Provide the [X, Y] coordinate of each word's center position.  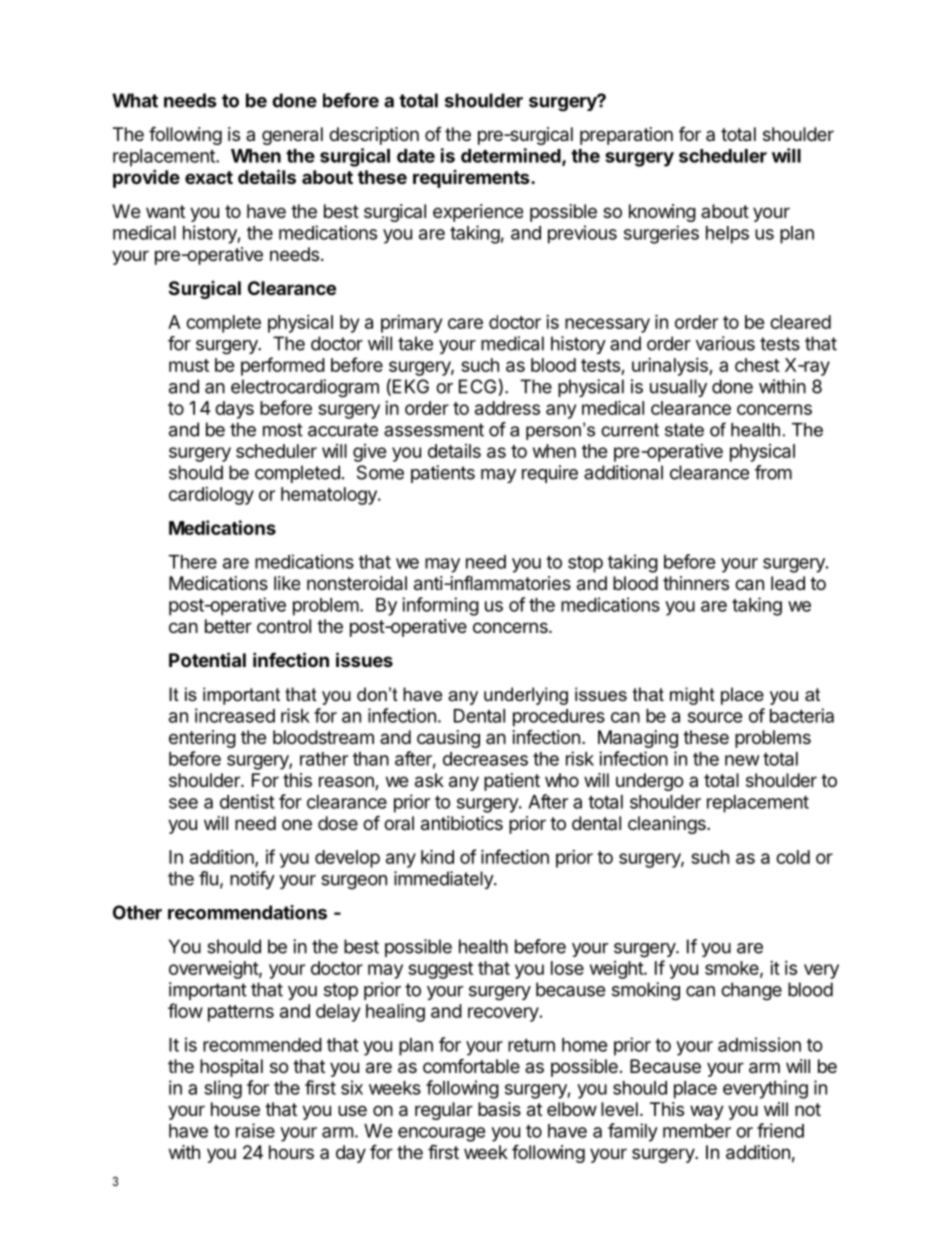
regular [444, 1111]
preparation [626, 136]
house [235, 1109]
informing [440, 606]
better [228, 626]
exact [209, 177]
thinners [696, 583]
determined [512, 156]
